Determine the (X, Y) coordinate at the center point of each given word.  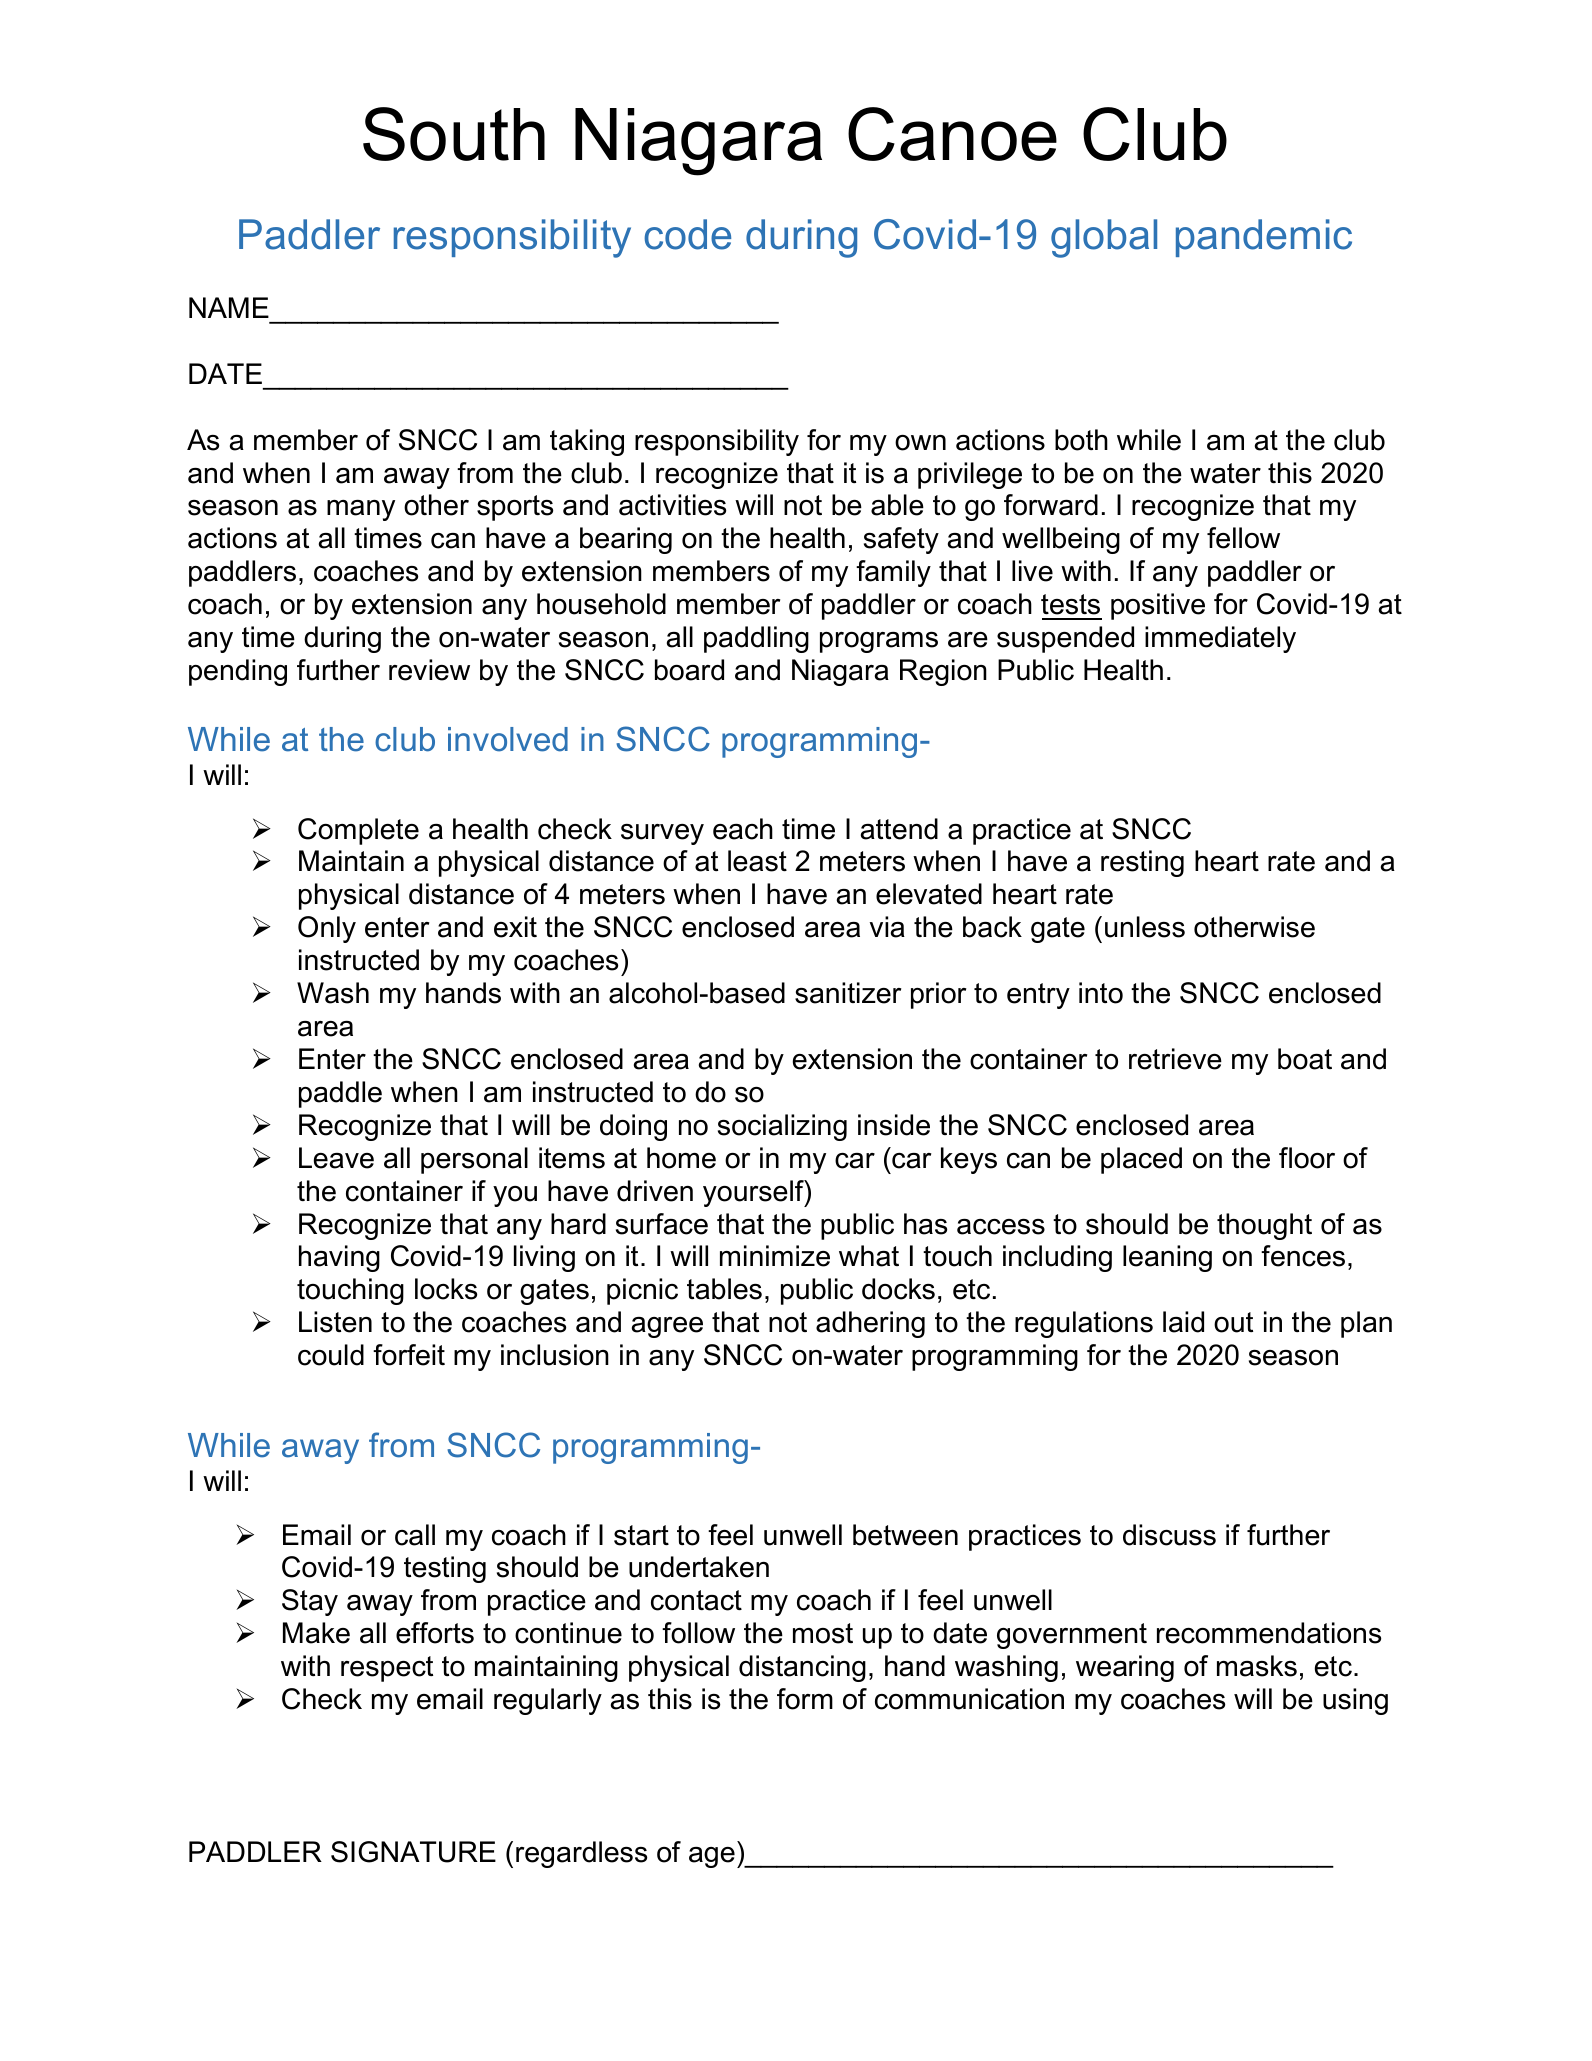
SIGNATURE (413, 1852)
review (429, 670)
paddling (756, 639)
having (339, 1258)
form (805, 1699)
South (454, 134)
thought (1264, 1226)
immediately (1220, 639)
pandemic (1264, 238)
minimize (775, 1256)
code (687, 234)
